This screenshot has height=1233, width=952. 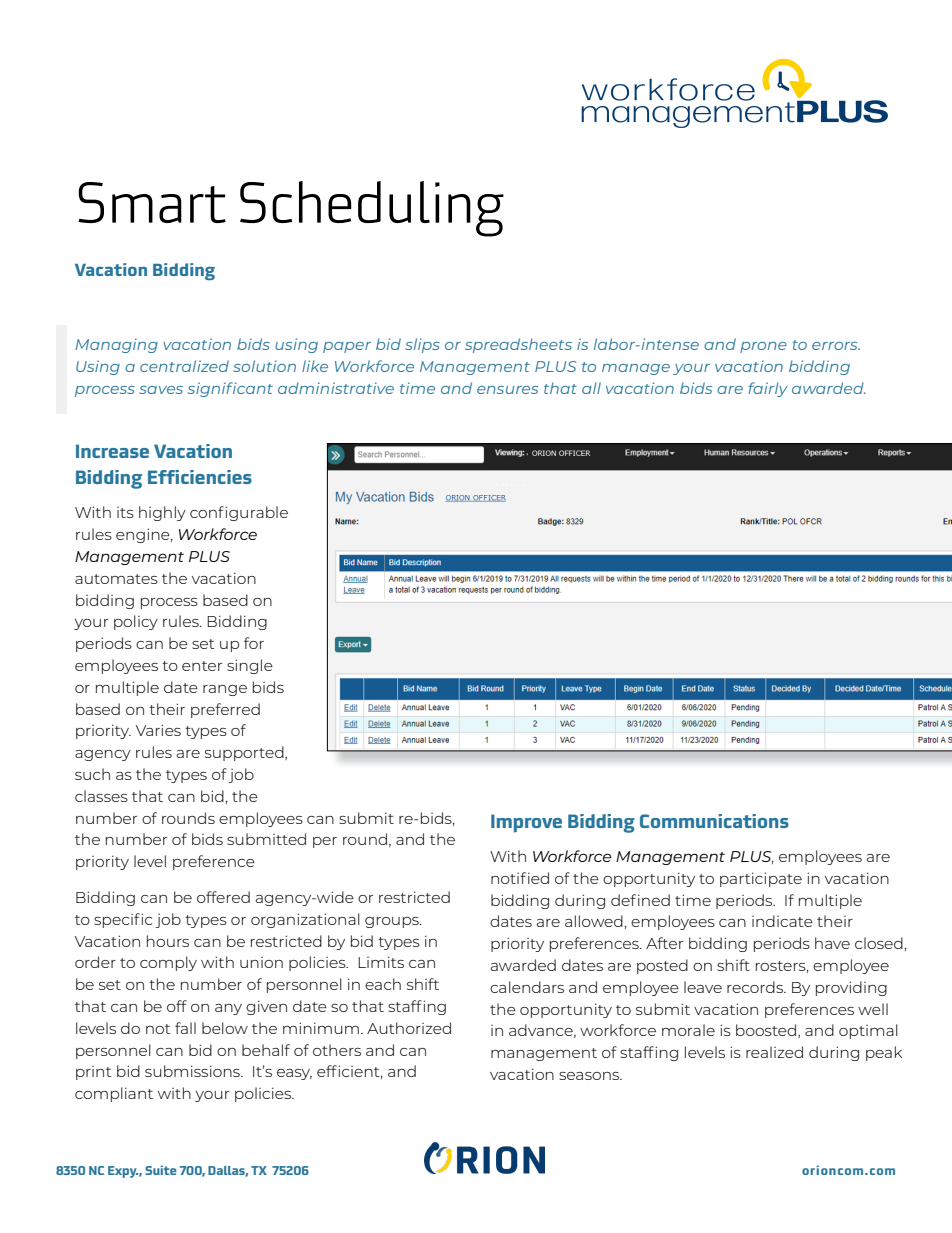 What do you see at coordinates (372, 209) in the screenshot?
I see `Scheduling` at bounding box center [372, 209].
